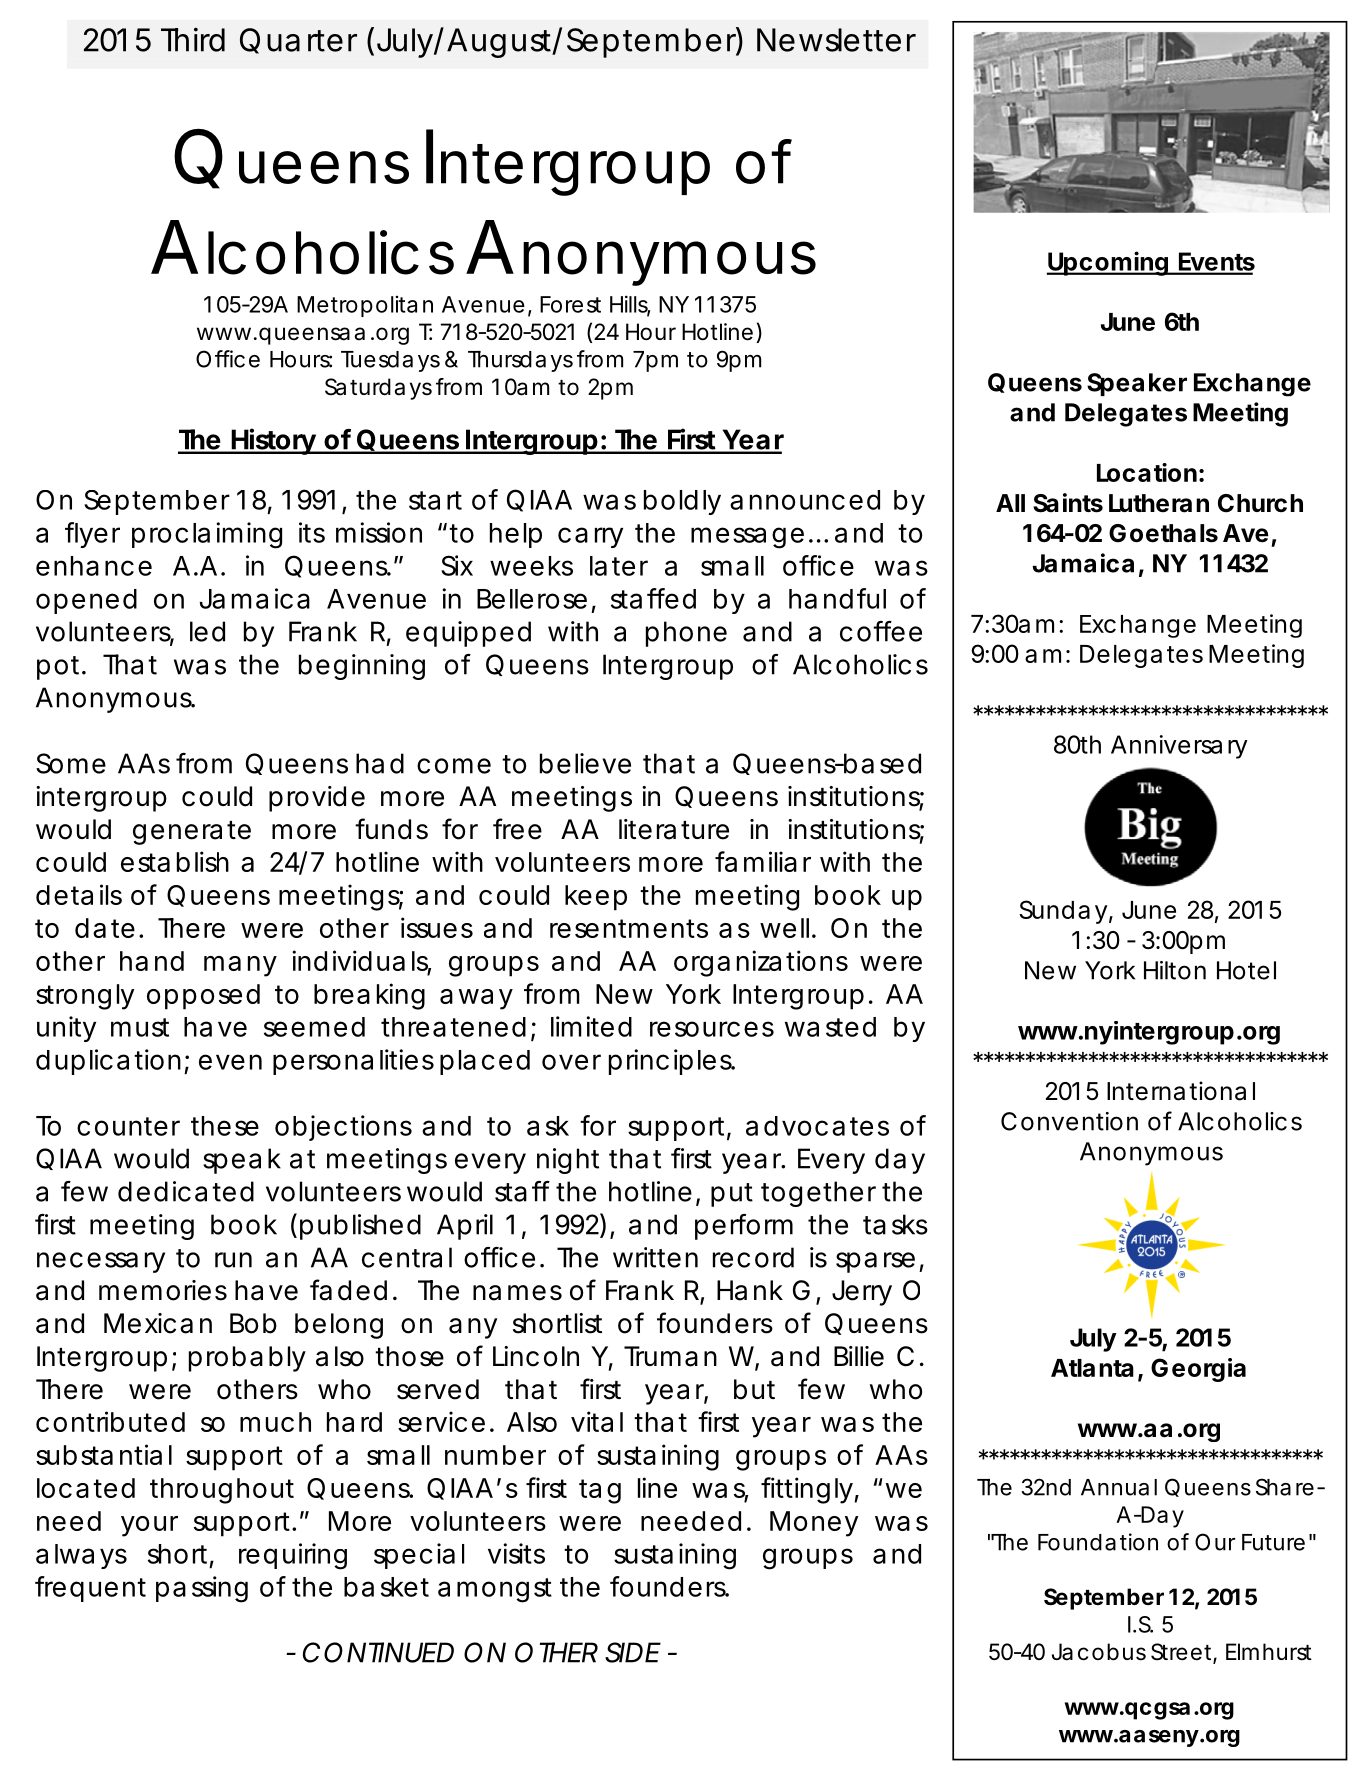 This screenshot has height=1773, width=1370. What do you see at coordinates (836, 40) in the screenshot?
I see `Newsletter` at bounding box center [836, 40].
